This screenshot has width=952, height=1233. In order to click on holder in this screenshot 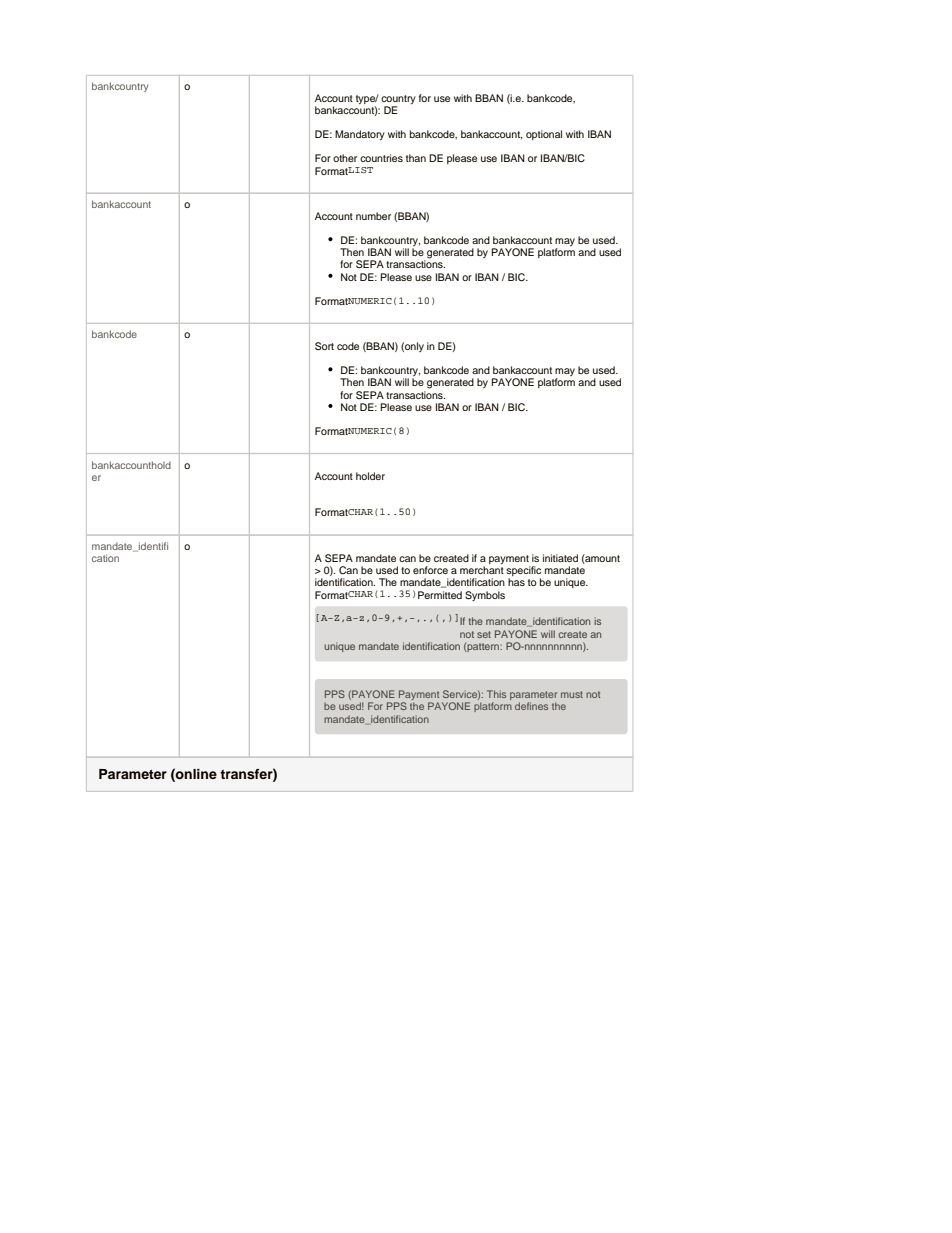, I will do `click(370, 476)`.
